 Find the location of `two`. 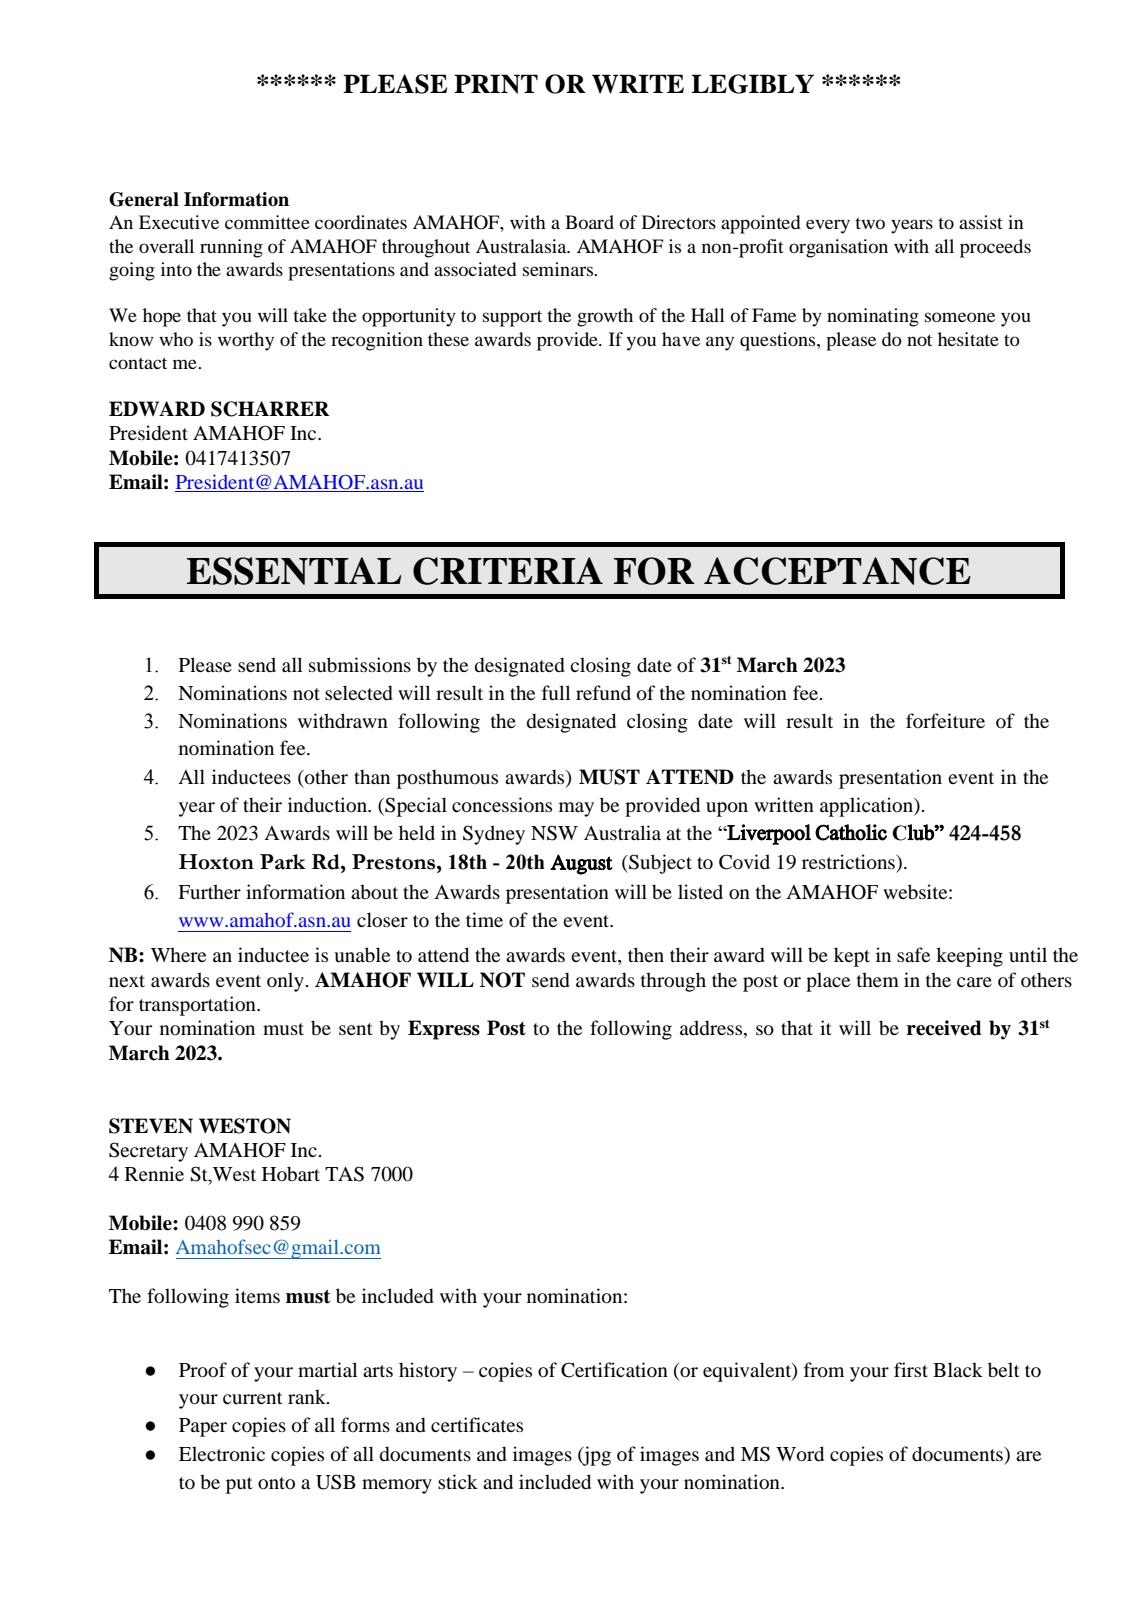

two is located at coordinates (870, 223).
